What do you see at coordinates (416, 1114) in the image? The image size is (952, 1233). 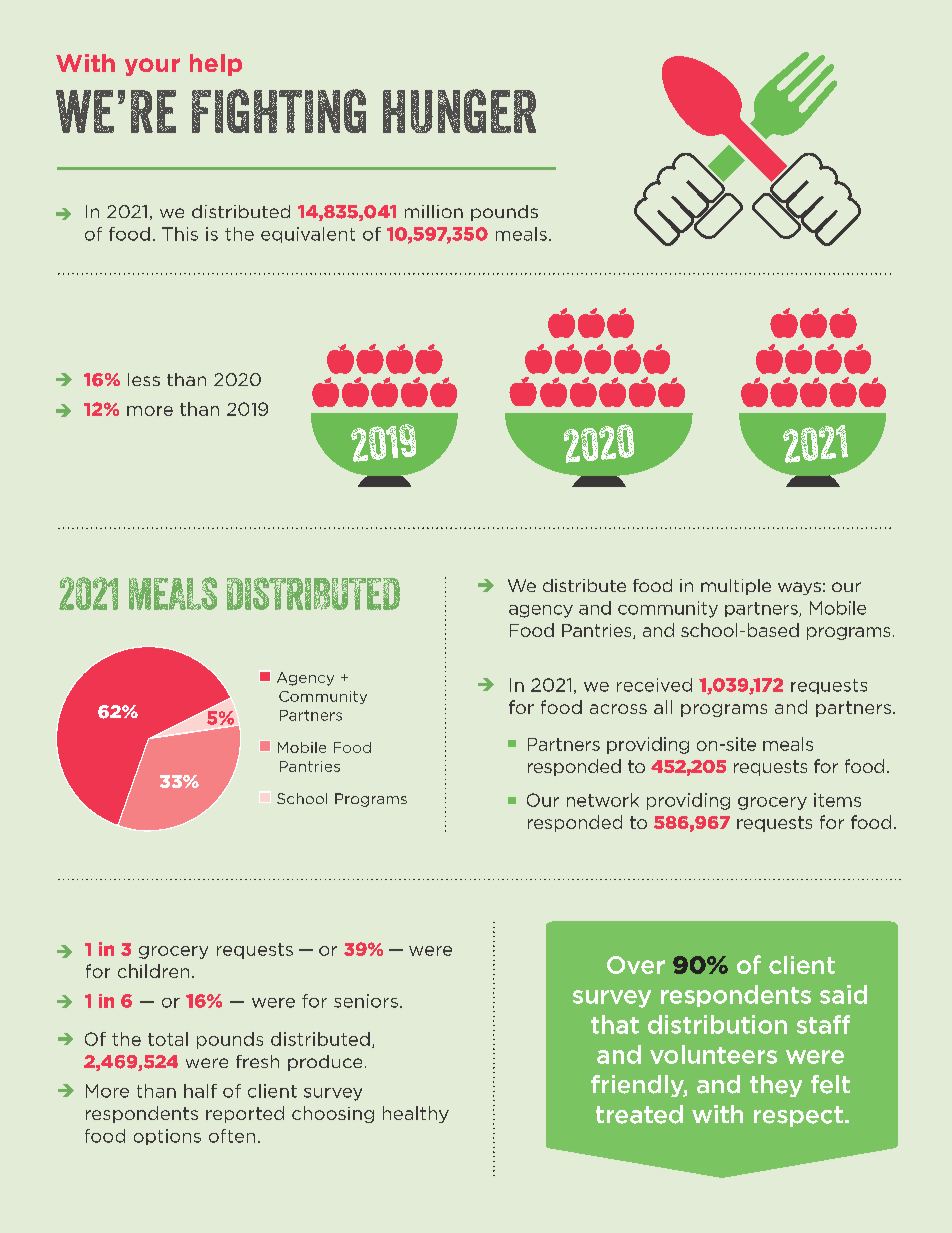 I see `healthy` at bounding box center [416, 1114].
